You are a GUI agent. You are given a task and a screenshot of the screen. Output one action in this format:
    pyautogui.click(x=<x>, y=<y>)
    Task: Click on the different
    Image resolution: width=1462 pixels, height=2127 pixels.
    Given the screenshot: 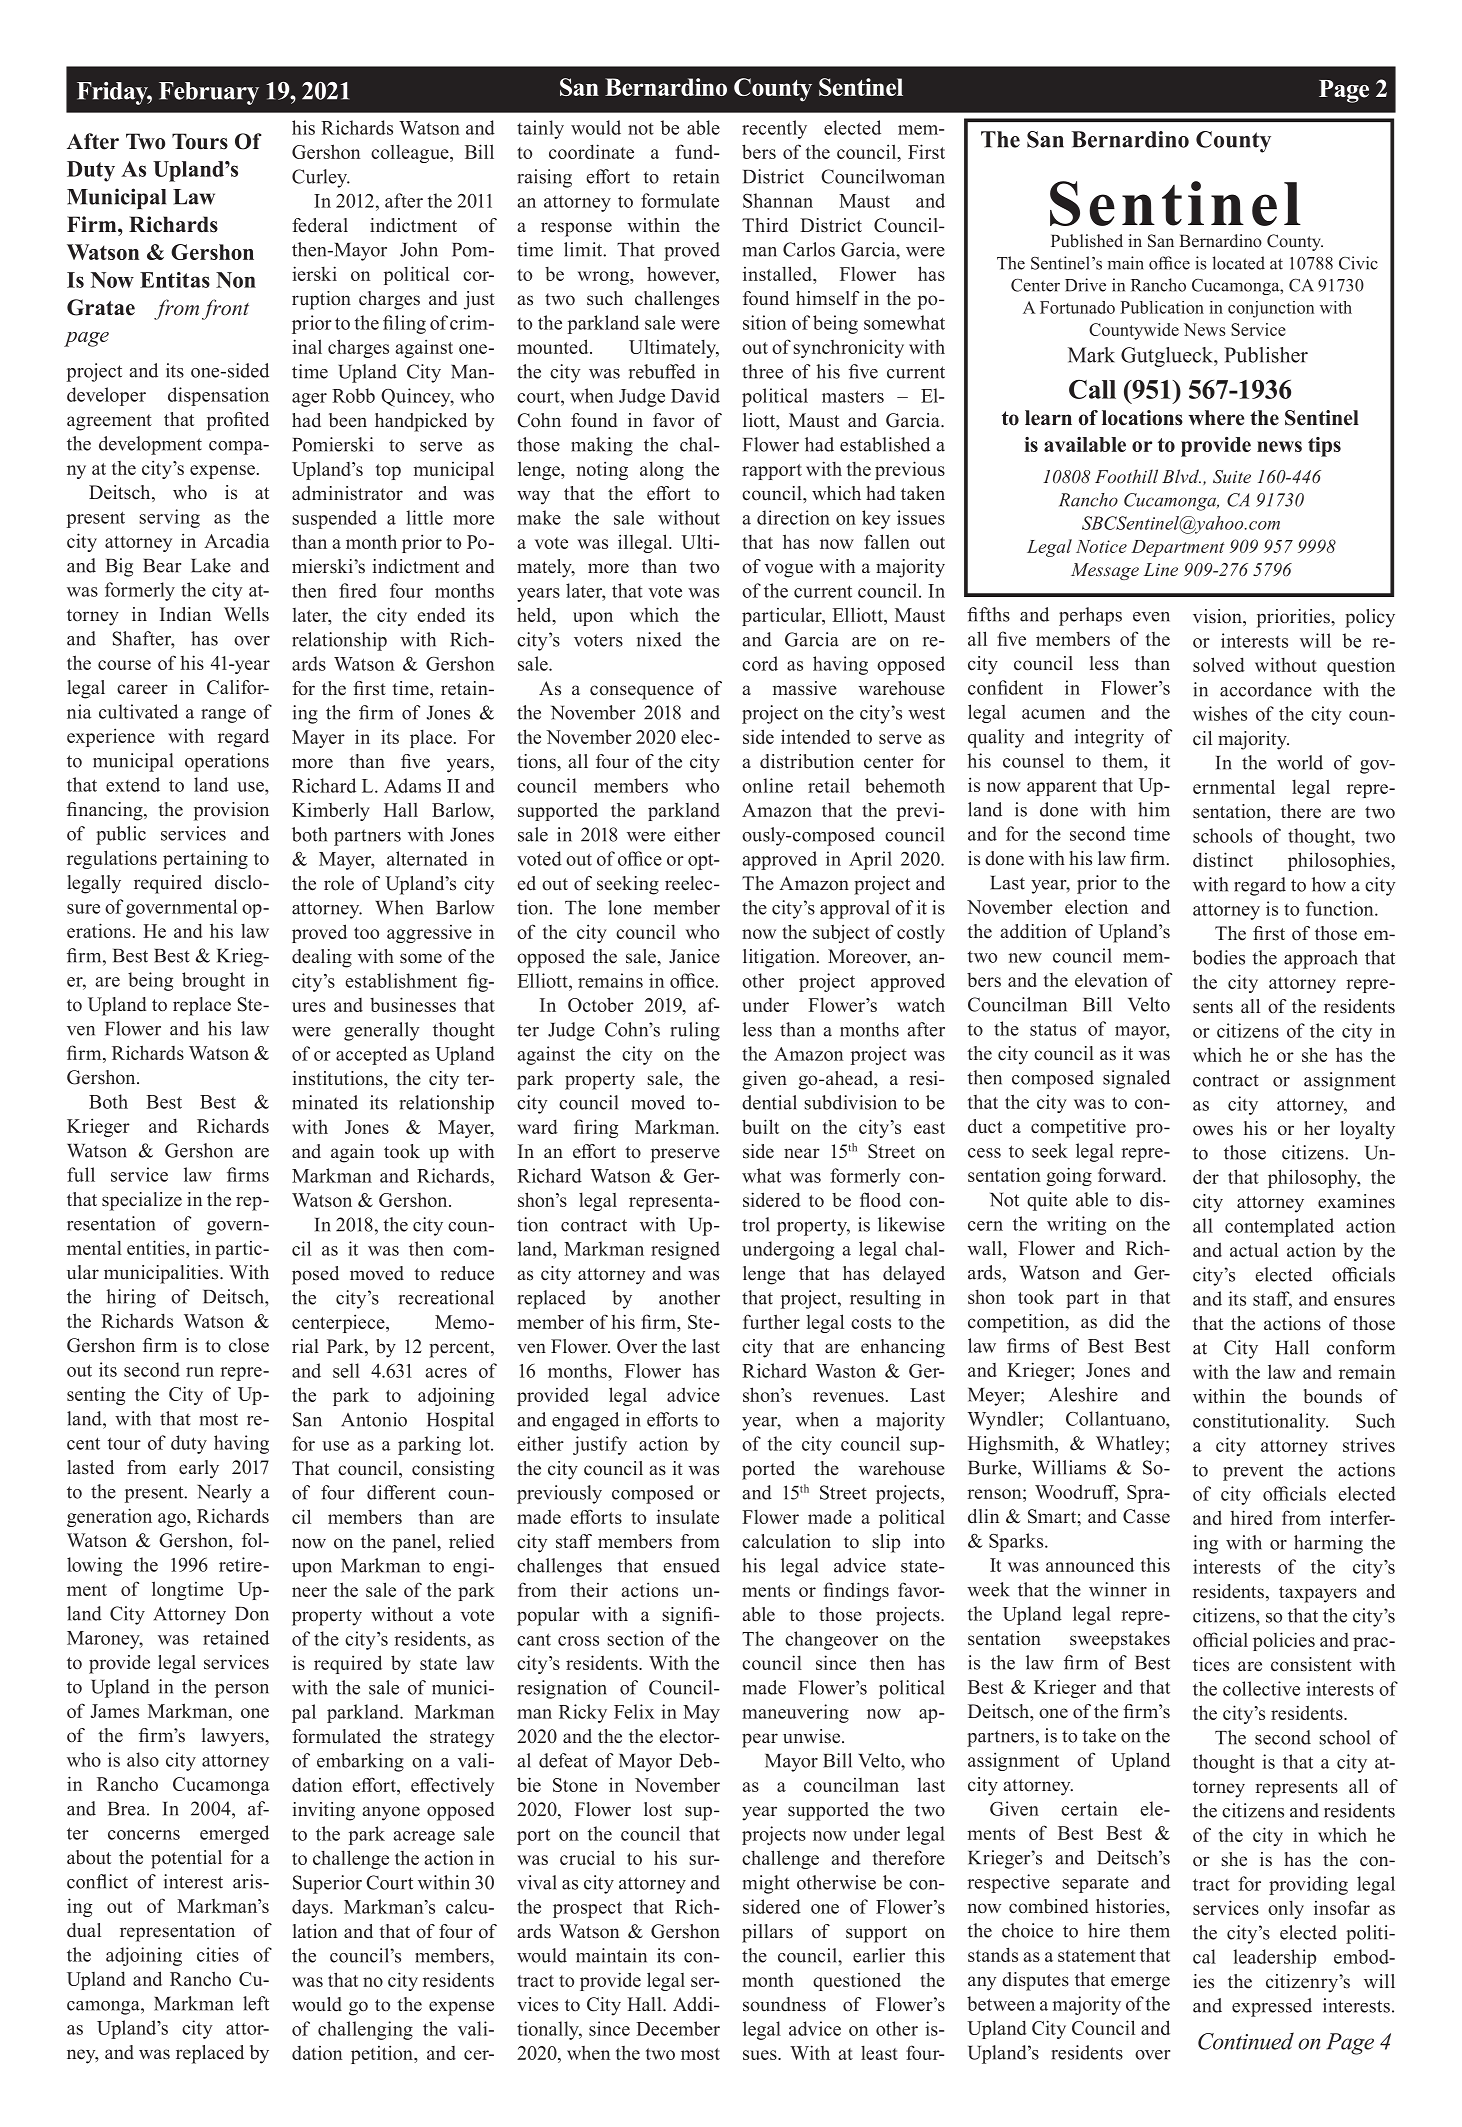 What is the action you would take?
    pyautogui.click(x=401, y=1492)
